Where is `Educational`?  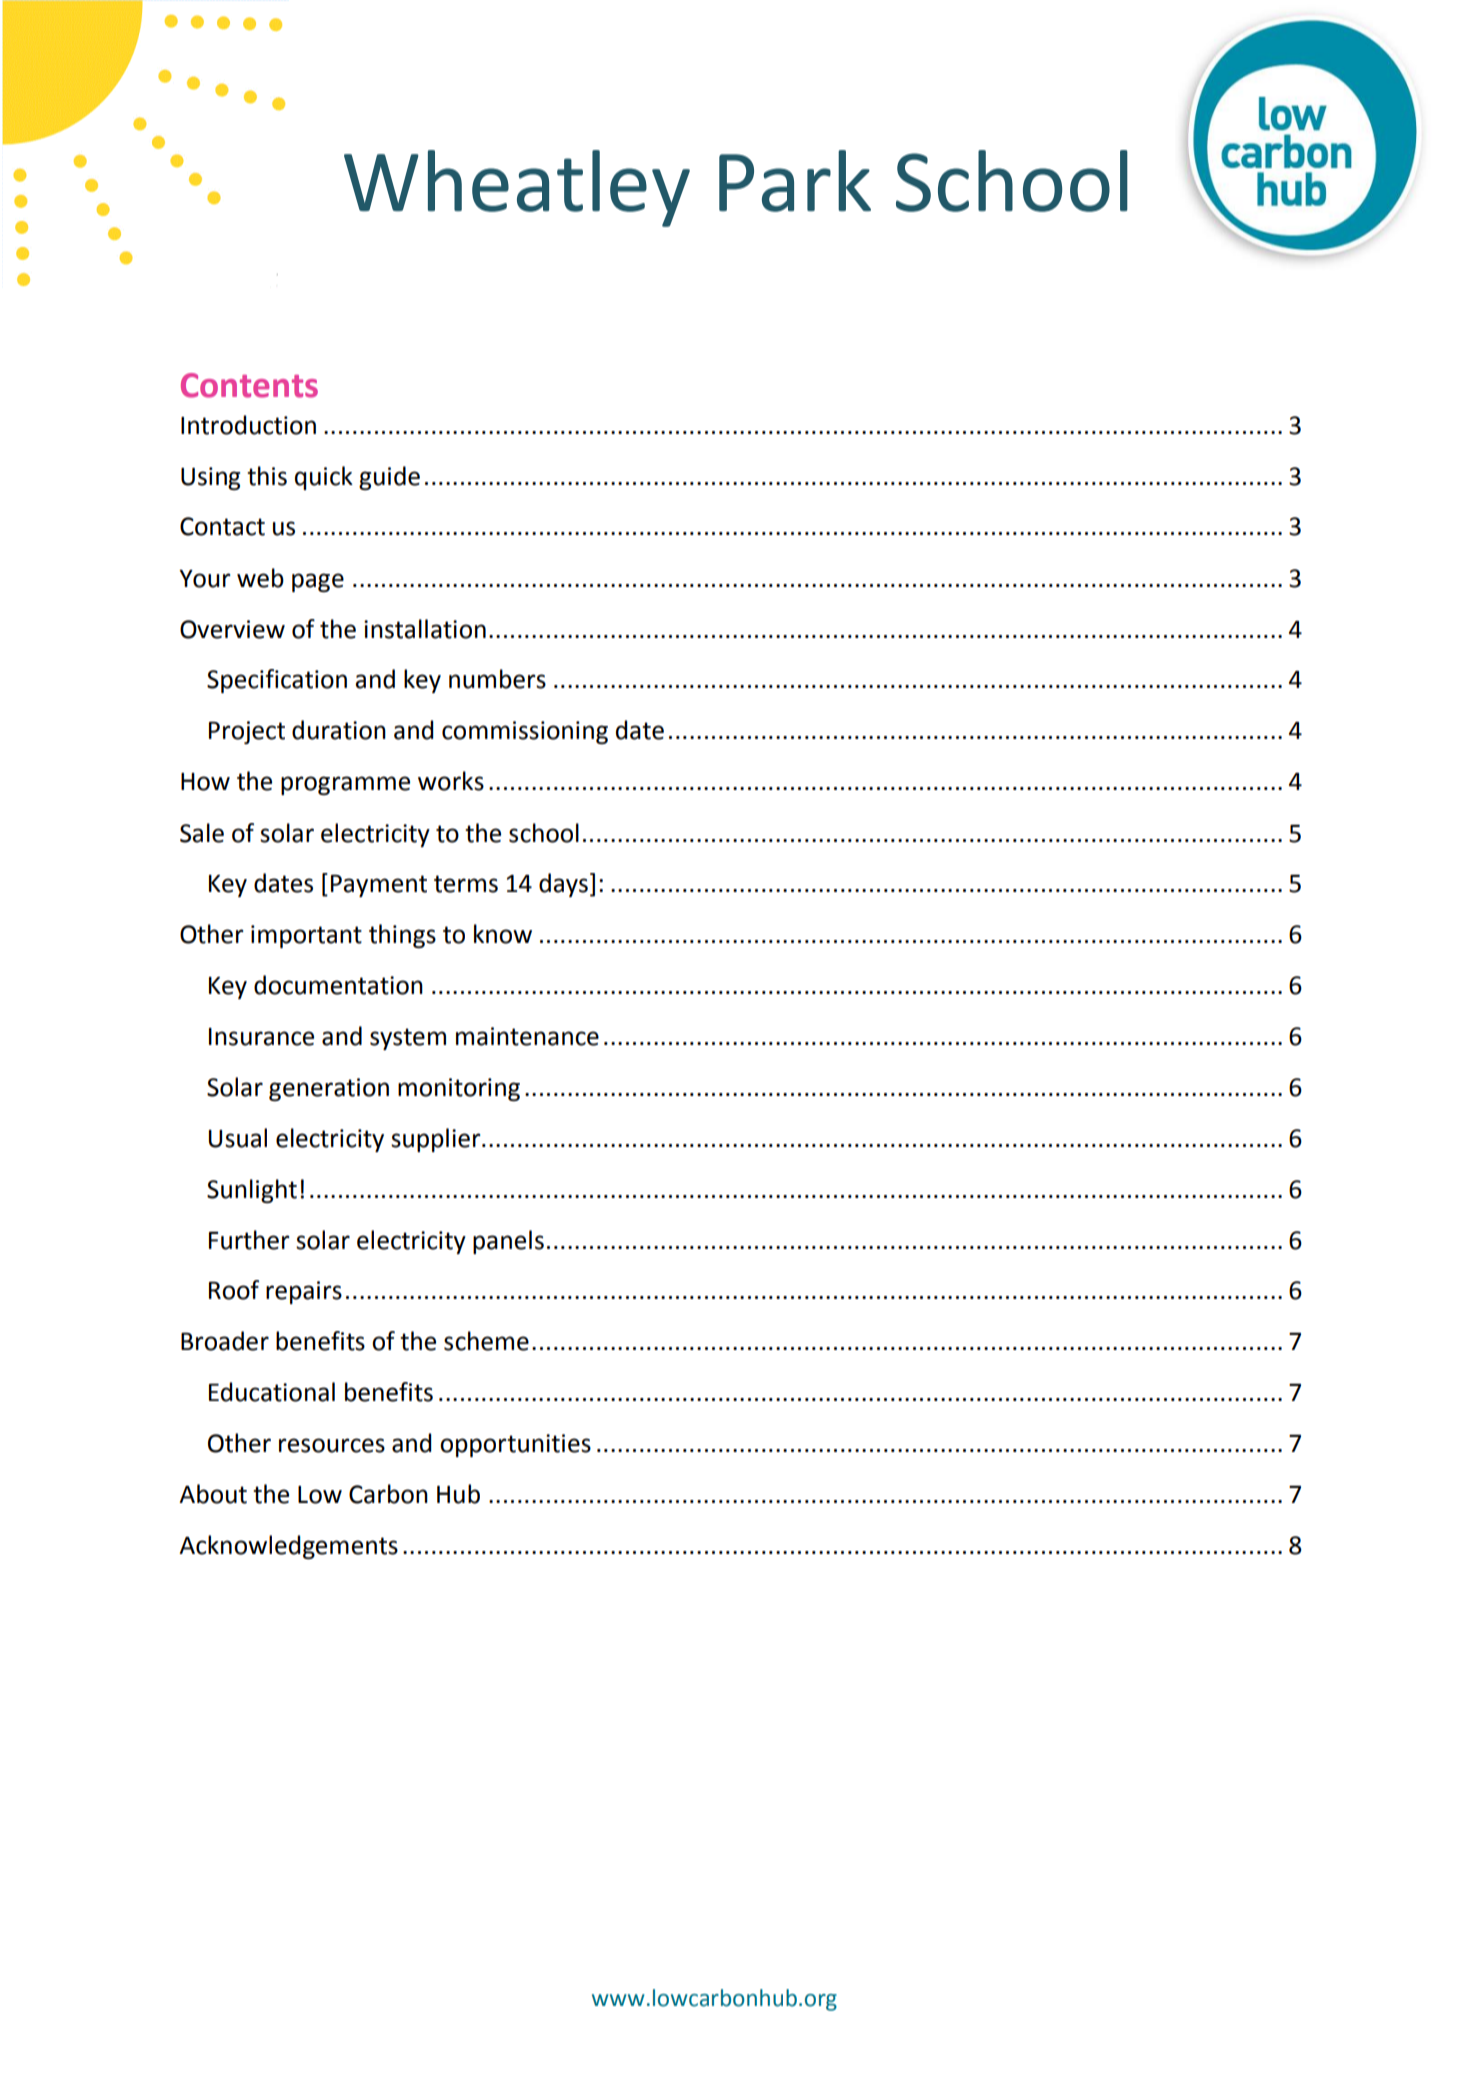 Educational is located at coordinates (272, 1392).
